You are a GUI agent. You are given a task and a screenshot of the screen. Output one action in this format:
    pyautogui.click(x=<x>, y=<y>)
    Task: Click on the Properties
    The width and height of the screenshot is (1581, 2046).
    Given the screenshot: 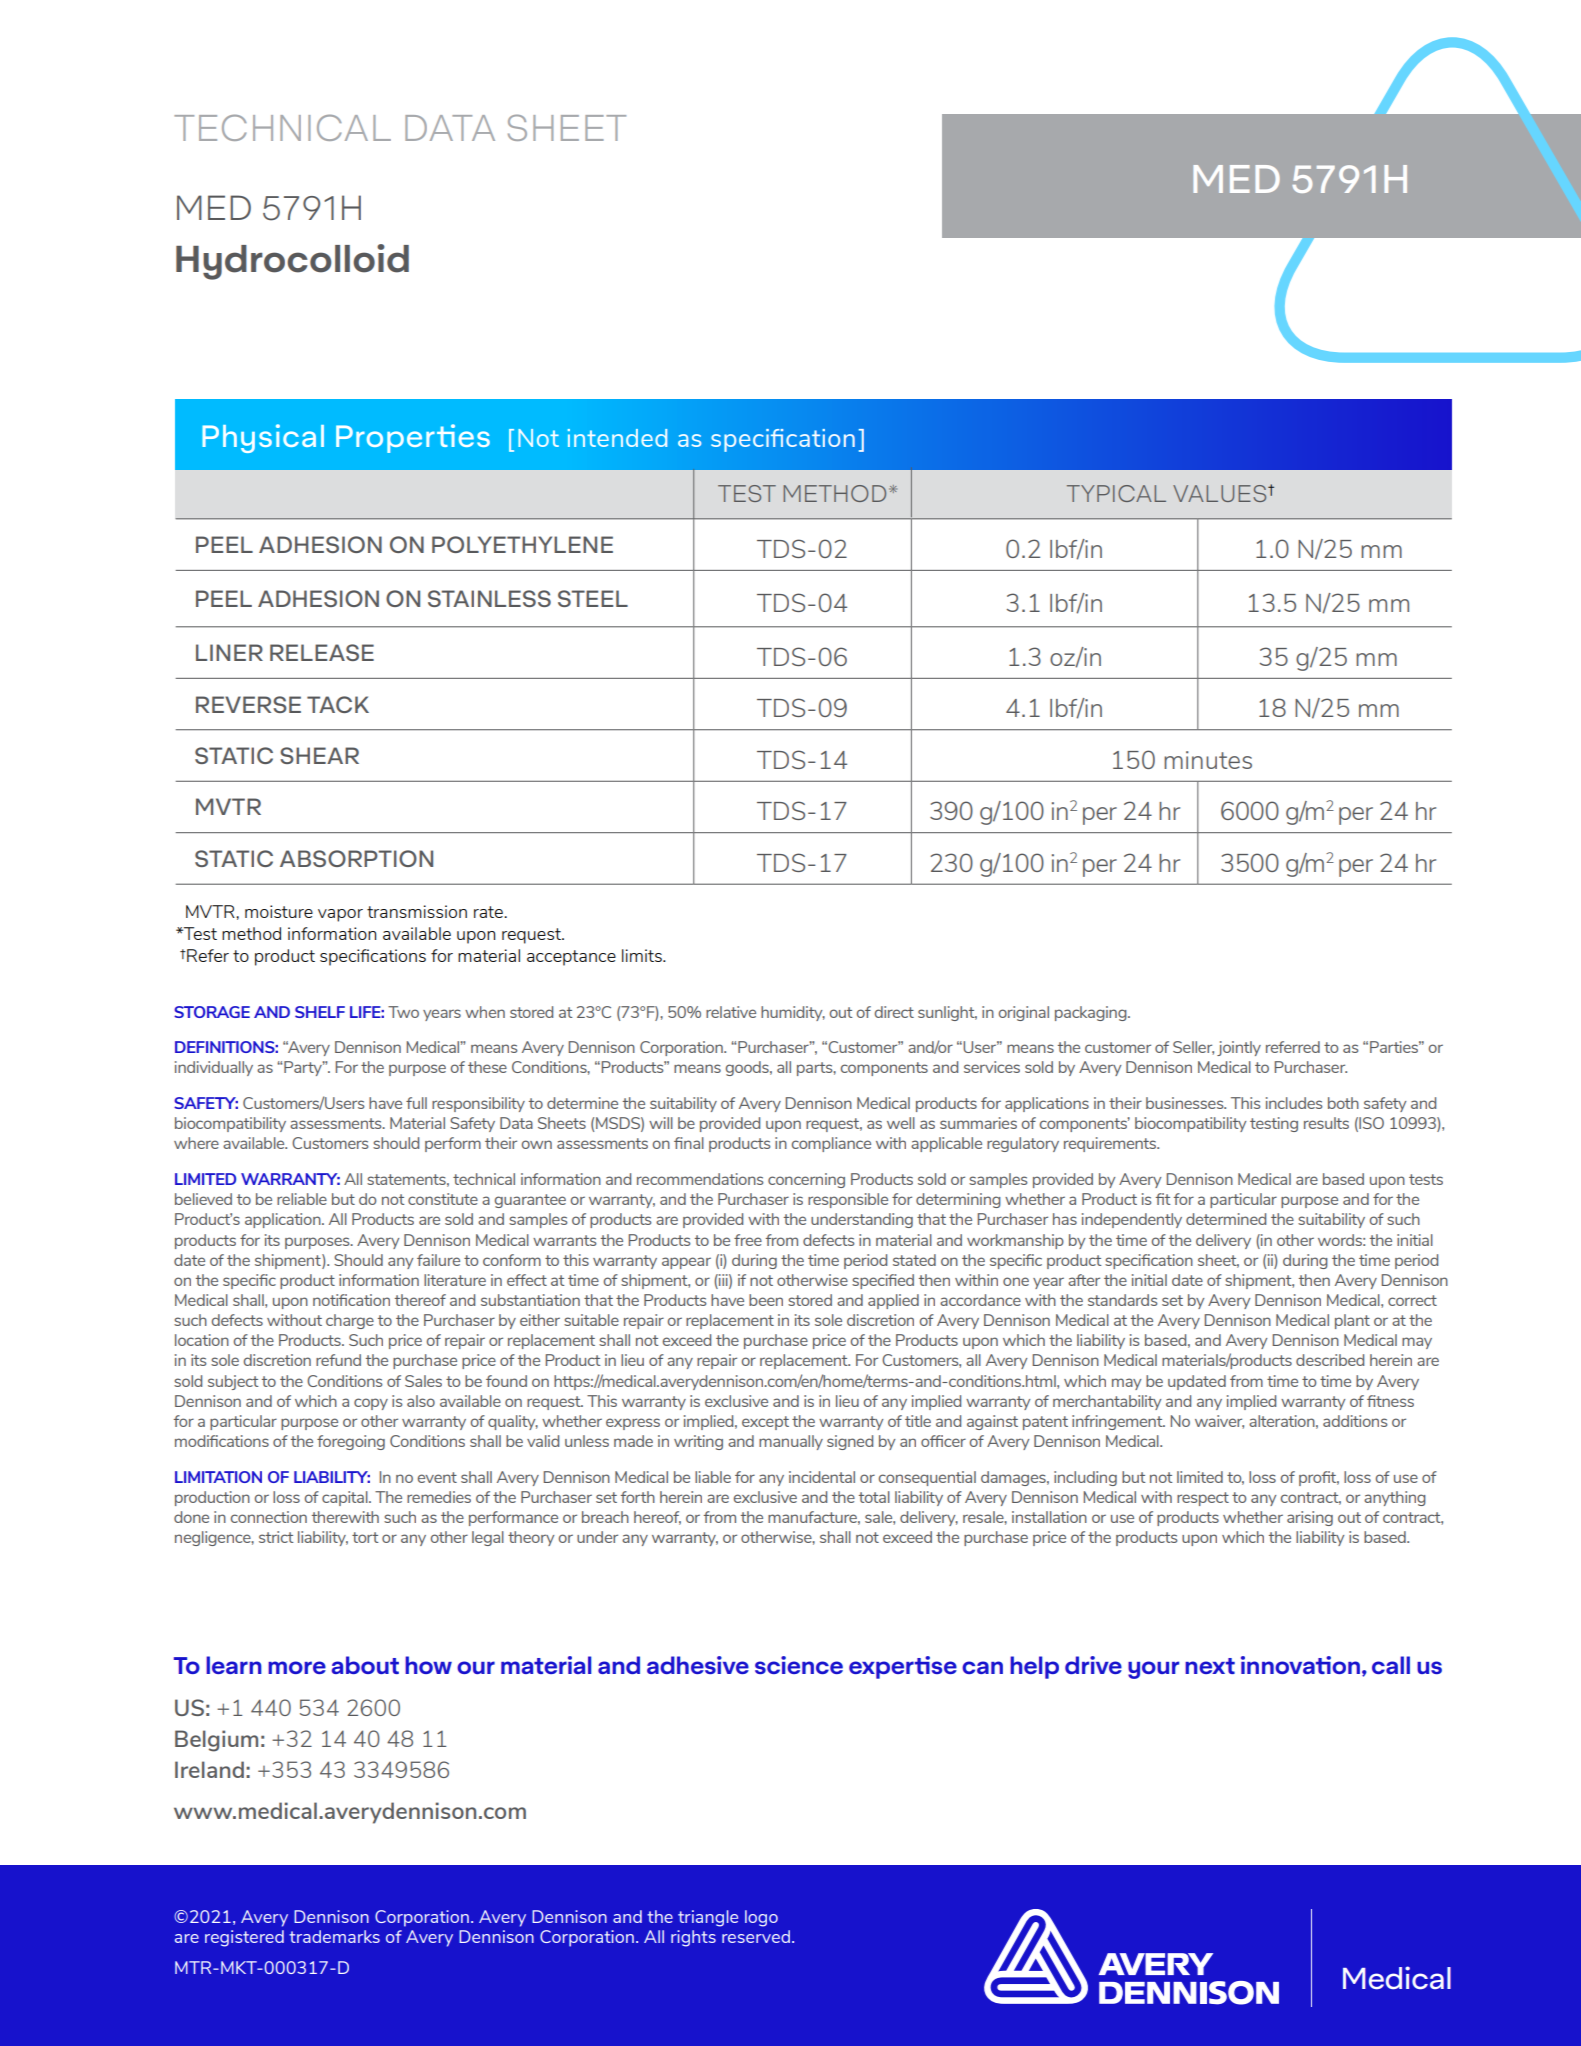 What is the action you would take?
    pyautogui.click(x=413, y=438)
